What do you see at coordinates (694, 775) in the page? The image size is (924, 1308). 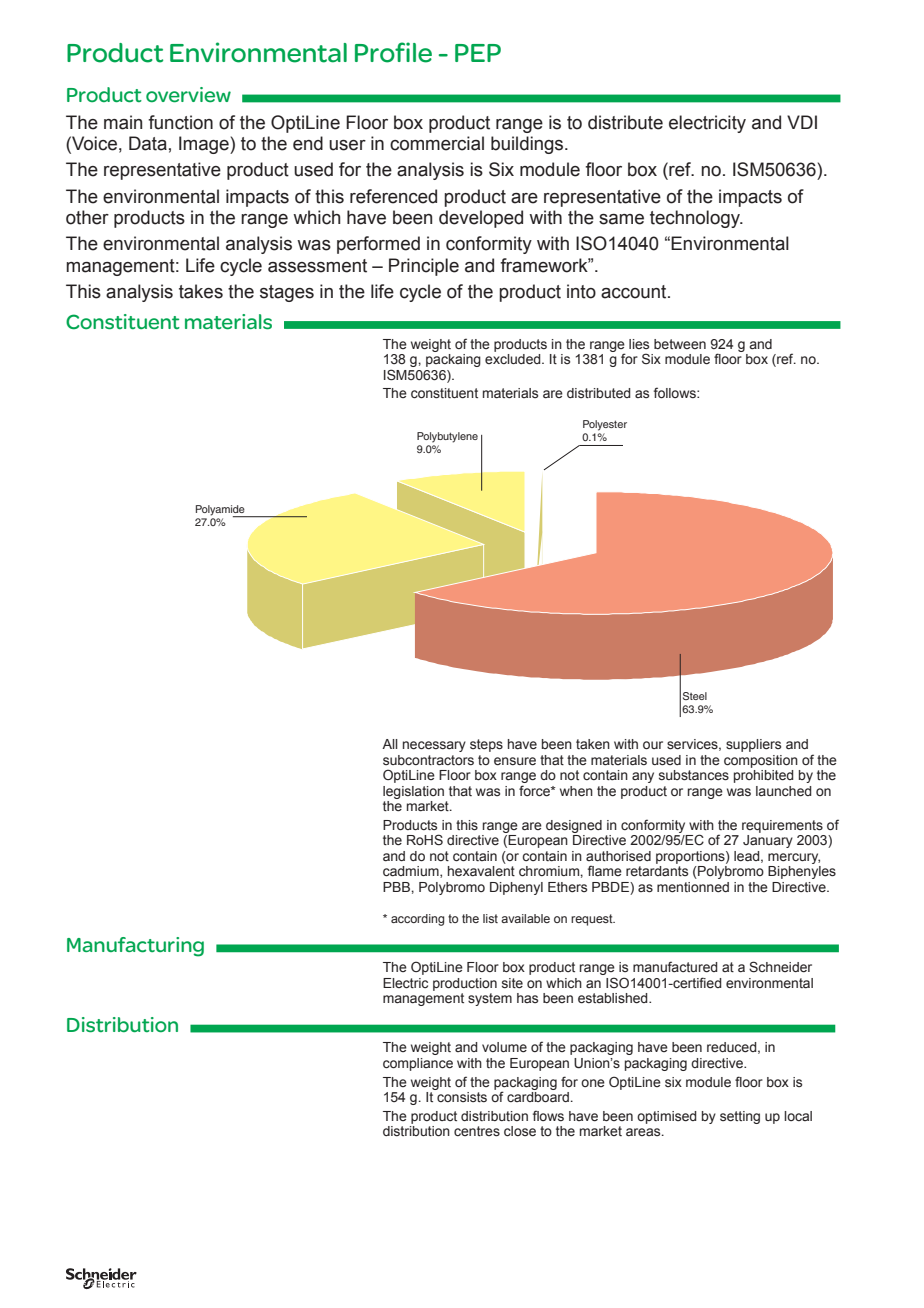 I see `substances` at bounding box center [694, 775].
